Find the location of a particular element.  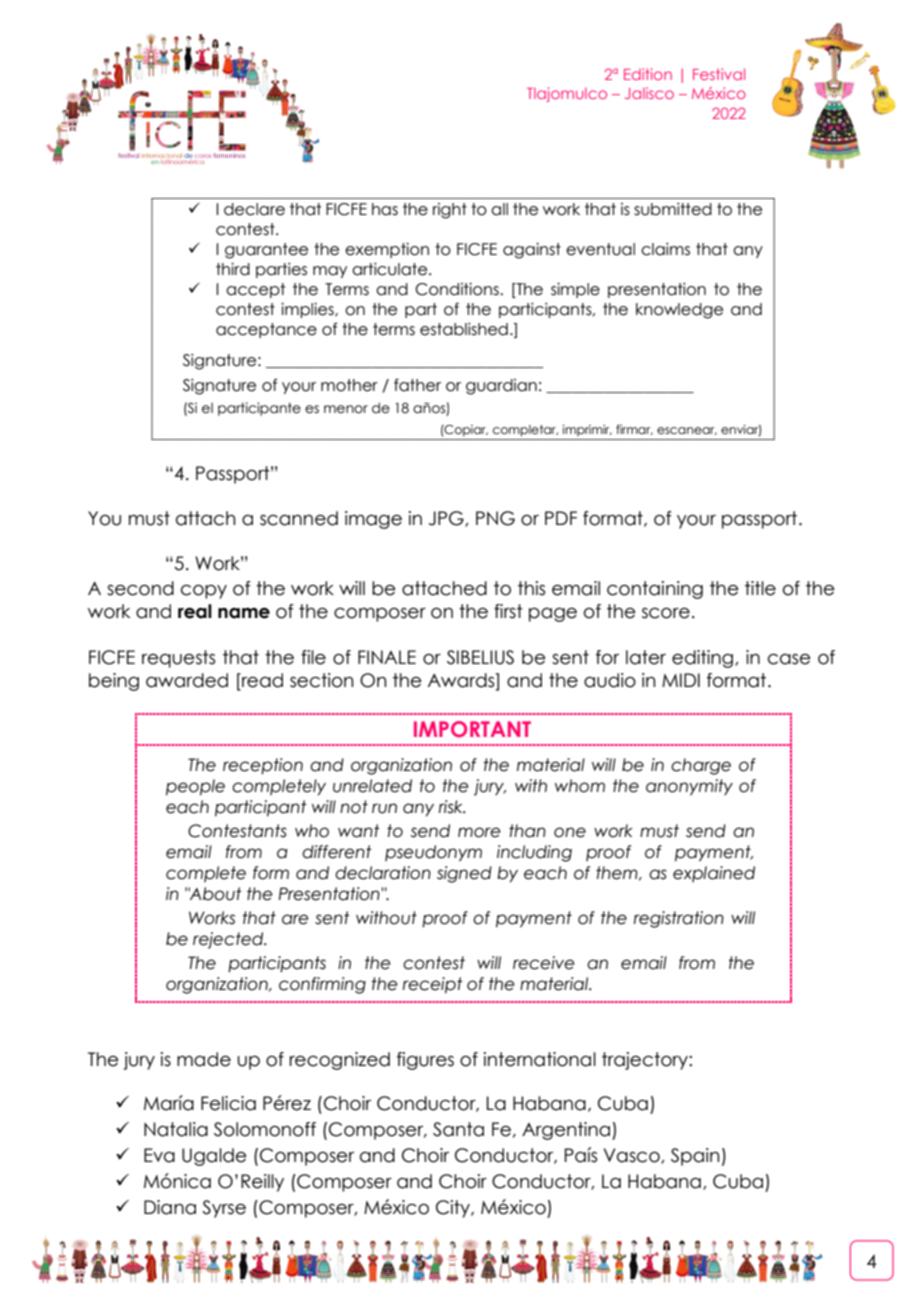

people is located at coordinates (195, 787).
